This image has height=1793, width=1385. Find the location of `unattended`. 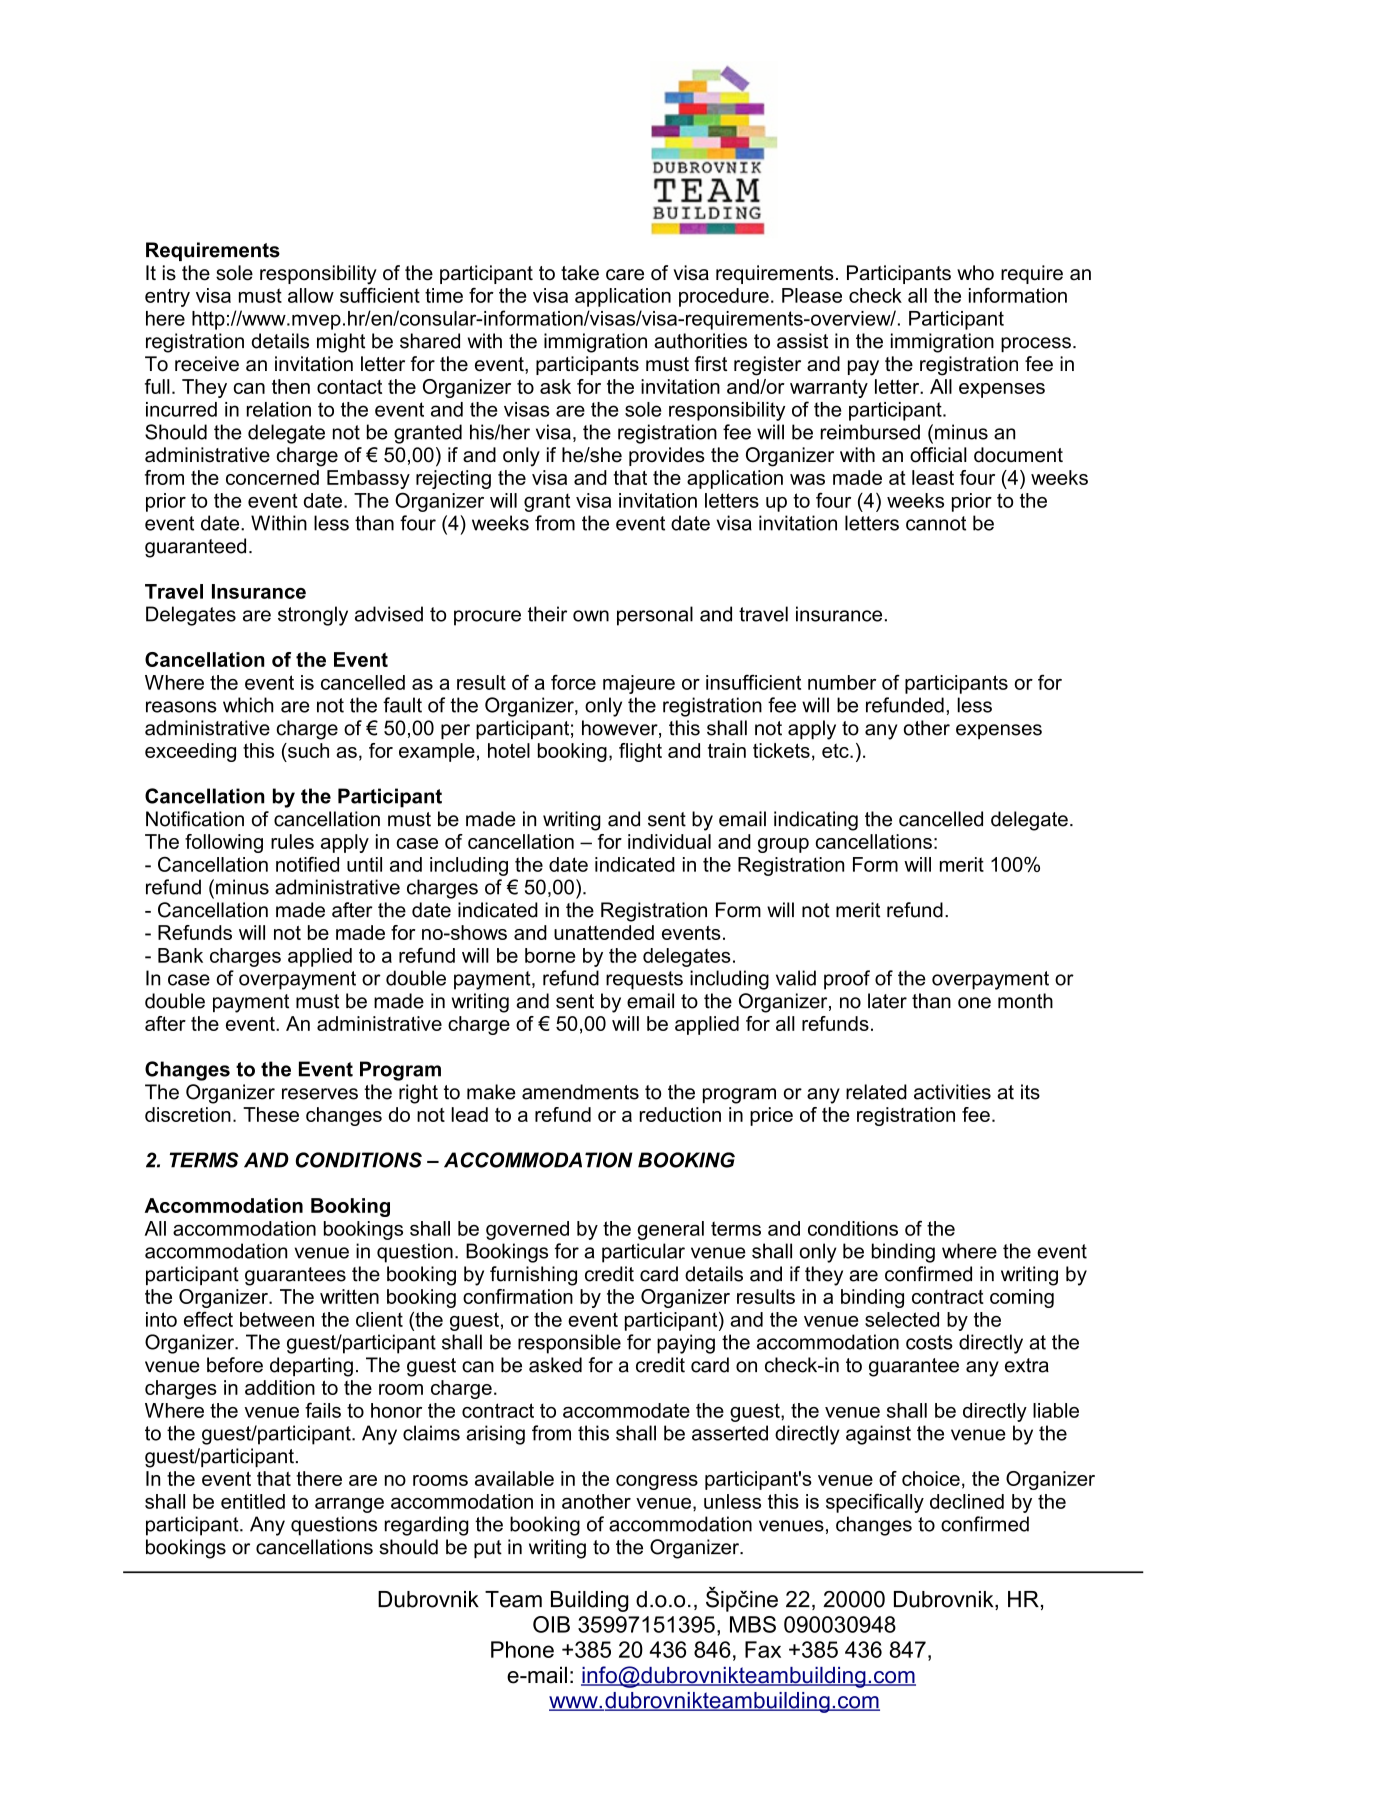

unattended is located at coordinates (604, 932).
